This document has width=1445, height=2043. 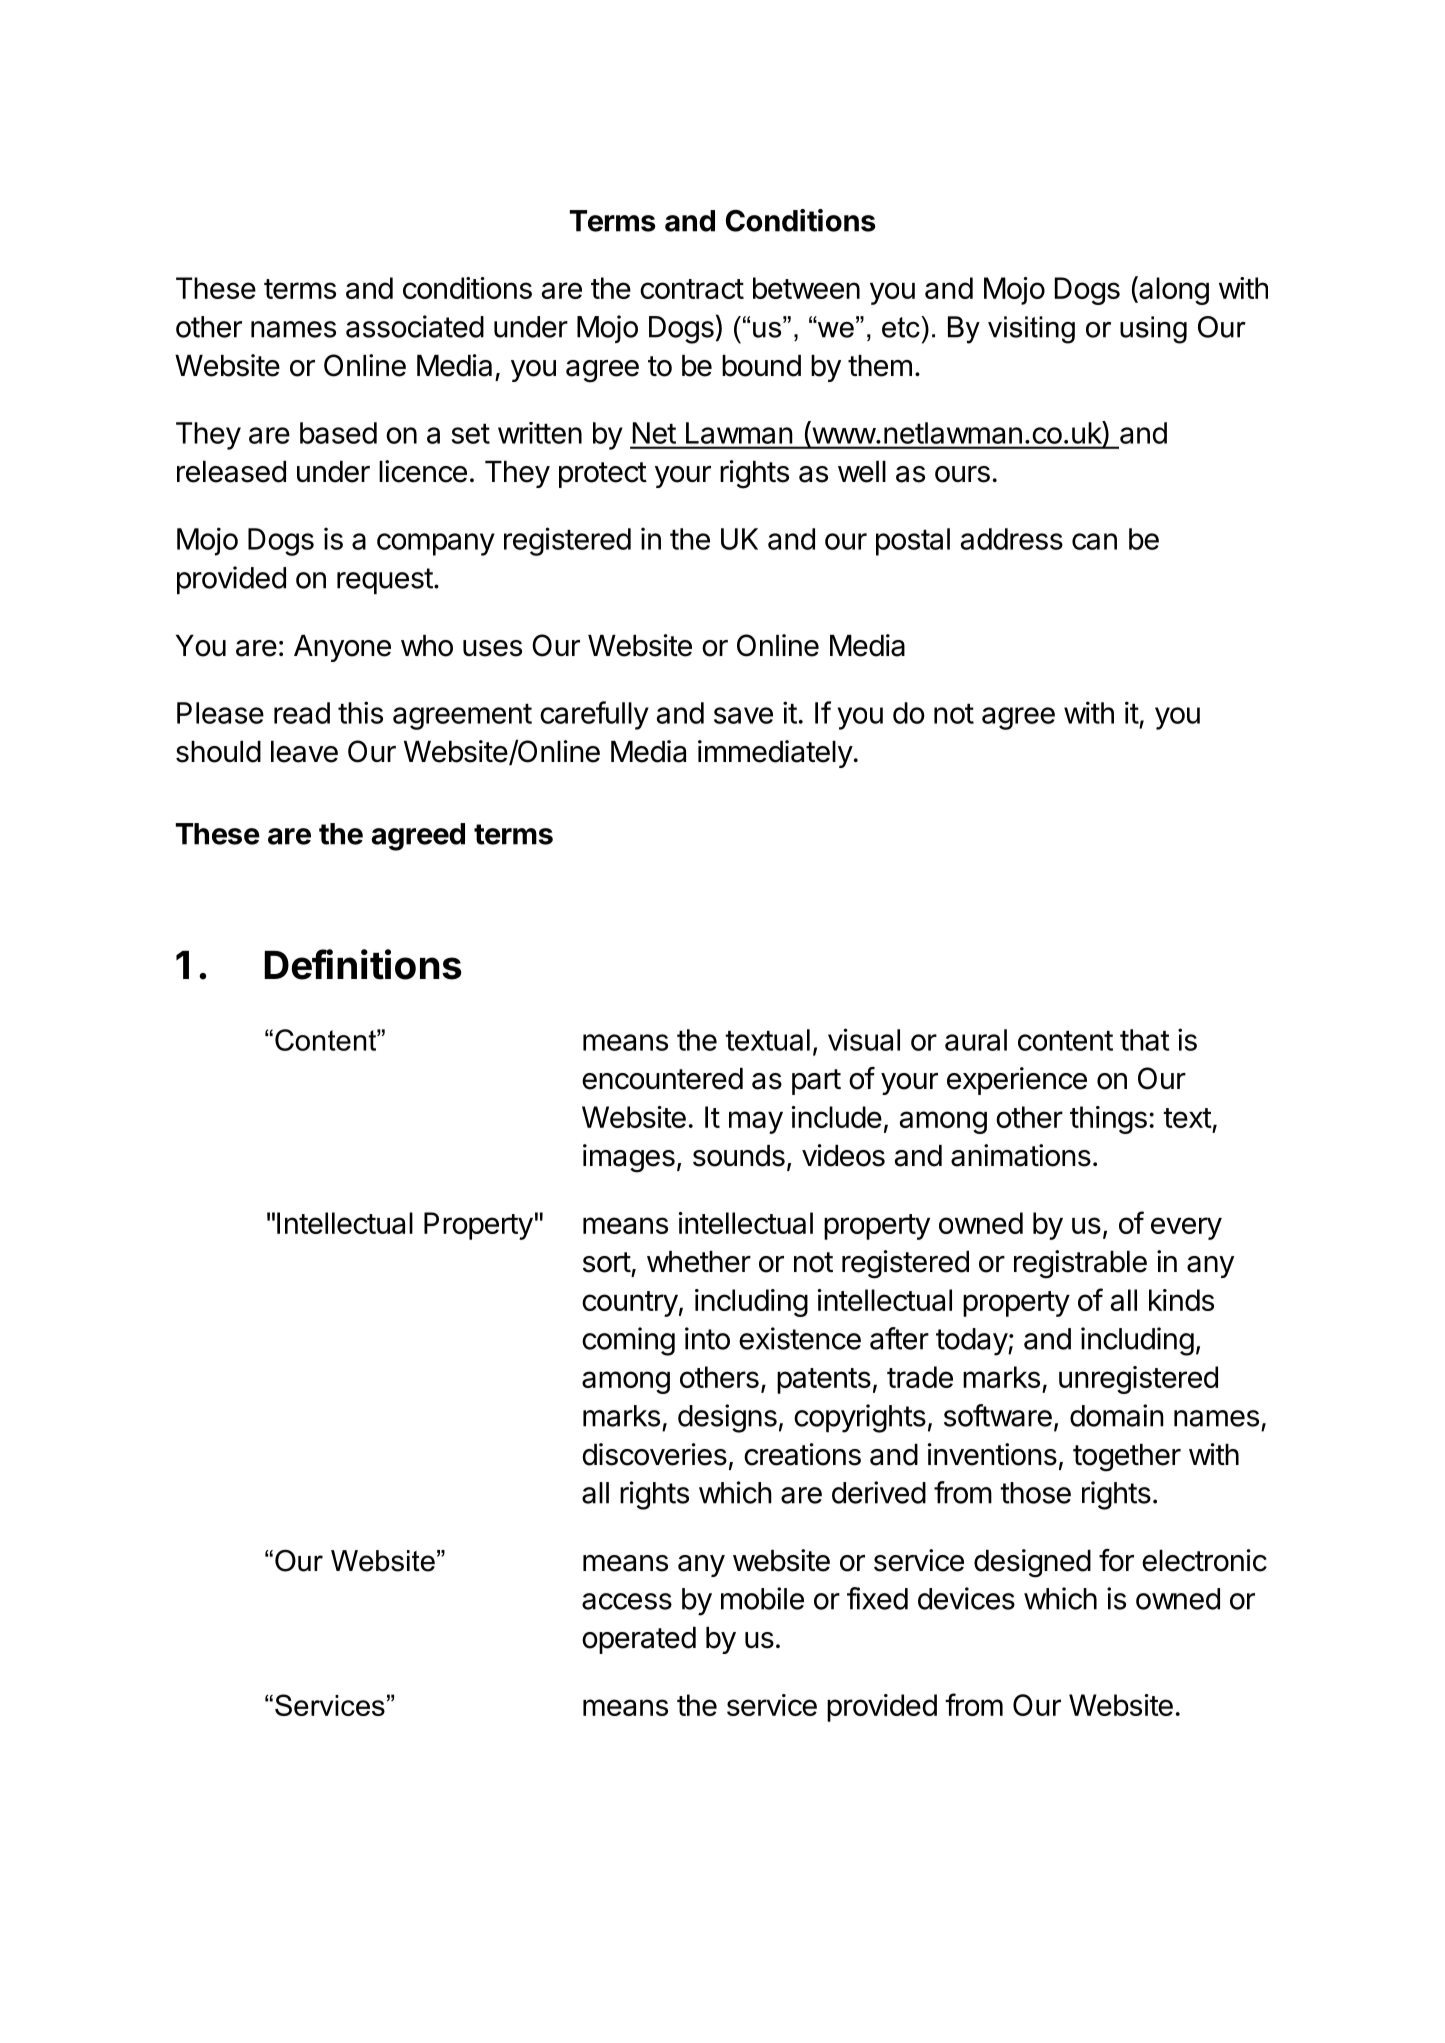 I want to click on Definitions, so click(x=363, y=964).
